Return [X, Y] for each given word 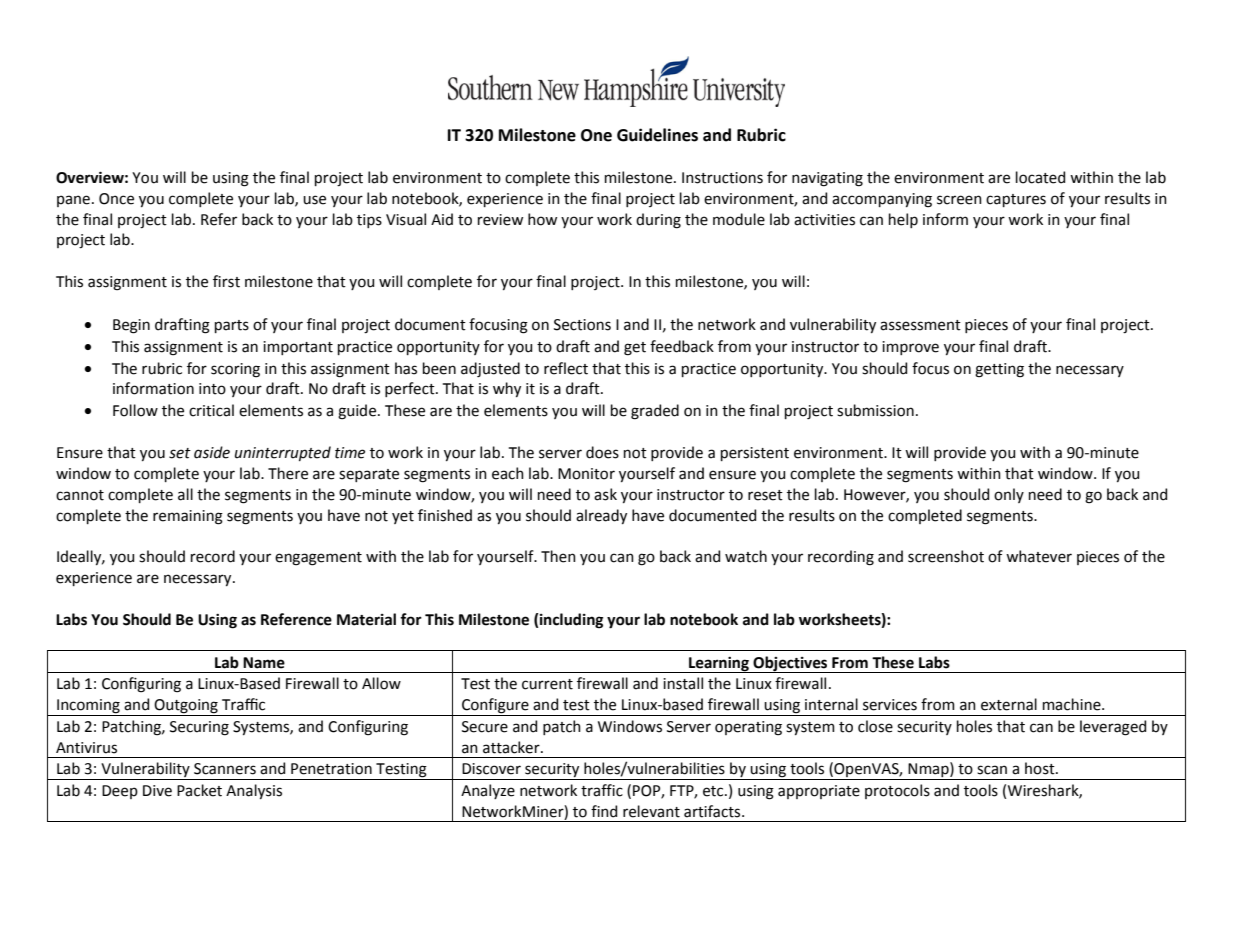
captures [1016, 200]
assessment [920, 325]
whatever [1039, 556]
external [1009, 704]
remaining [188, 517]
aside [212, 452]
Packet [199, 790]
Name [264, 663]
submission [875, 410]
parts [232, 326]
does [602, 452]
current [547, 684]
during [658, 221]
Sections [582, 325]
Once [116, 199]
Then [558, 556]
